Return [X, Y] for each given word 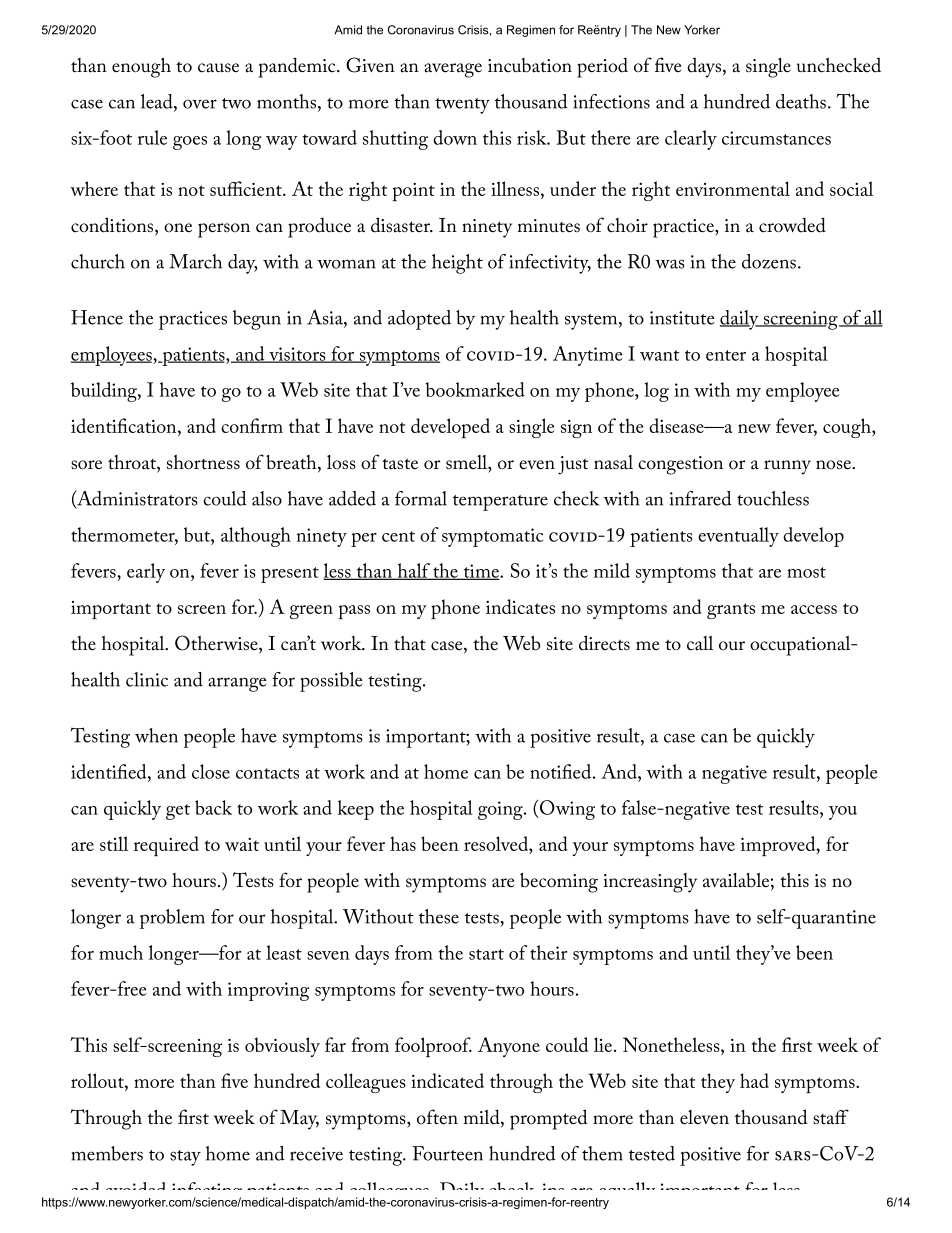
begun [257, 320]
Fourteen [447, 1153]
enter [726, 355]
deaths [801, 101]
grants [731, 611]
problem [172, 919]
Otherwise [217, 644]
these [439, 916]
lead [158, 102]
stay [185, 1158]
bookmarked [475, 389]
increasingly [650, 883]
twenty [462, 106]
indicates [520, 606]
